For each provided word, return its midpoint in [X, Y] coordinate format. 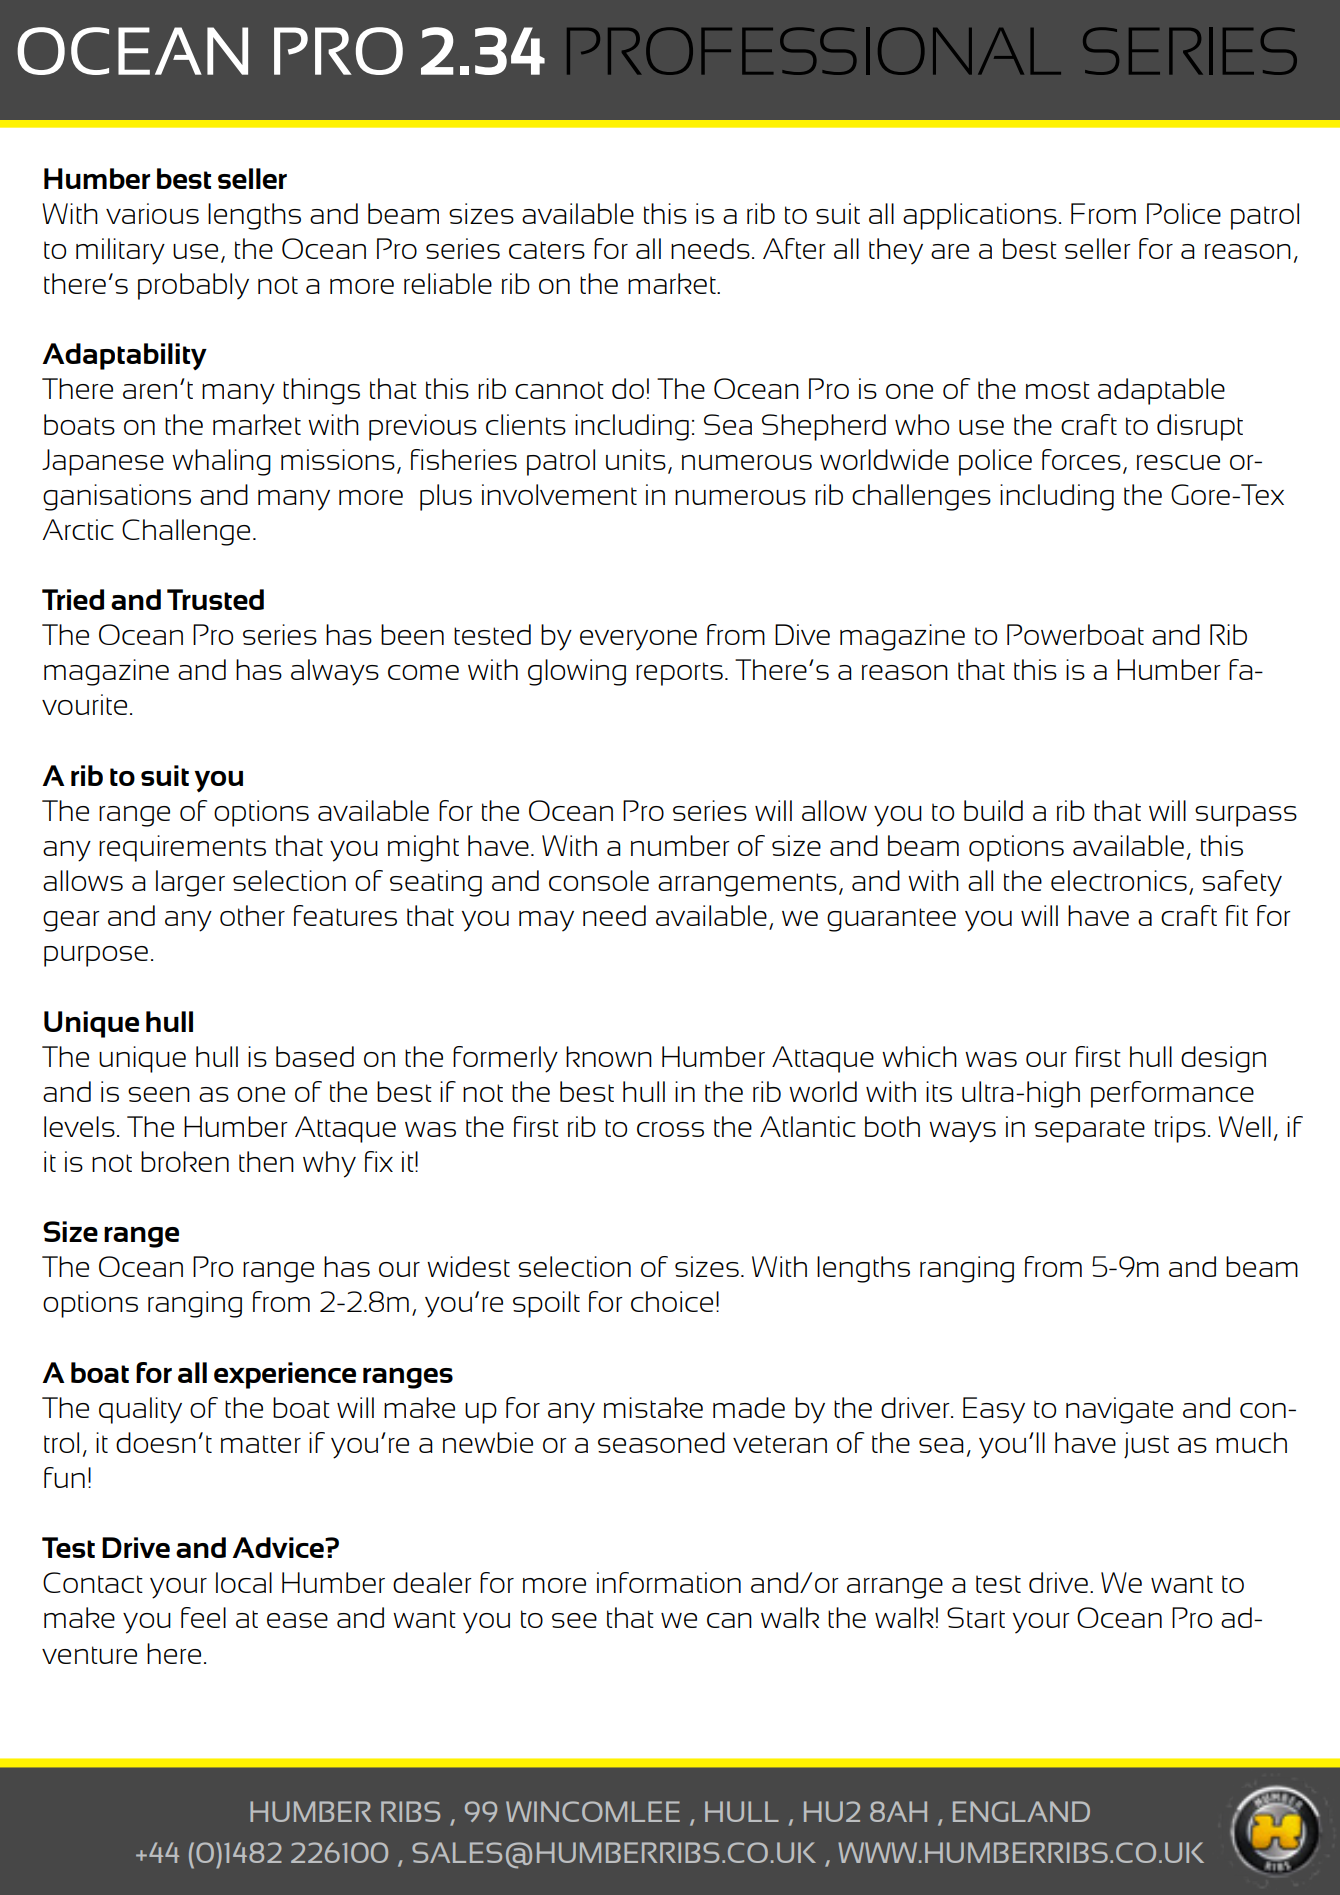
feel [203, 1617]
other [252, 915]
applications [980, 216]
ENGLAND [1021, 1811]
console [599, 880]
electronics [1119, 880]
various [152, 213]
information [669, 1582]
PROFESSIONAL [814, 51]
